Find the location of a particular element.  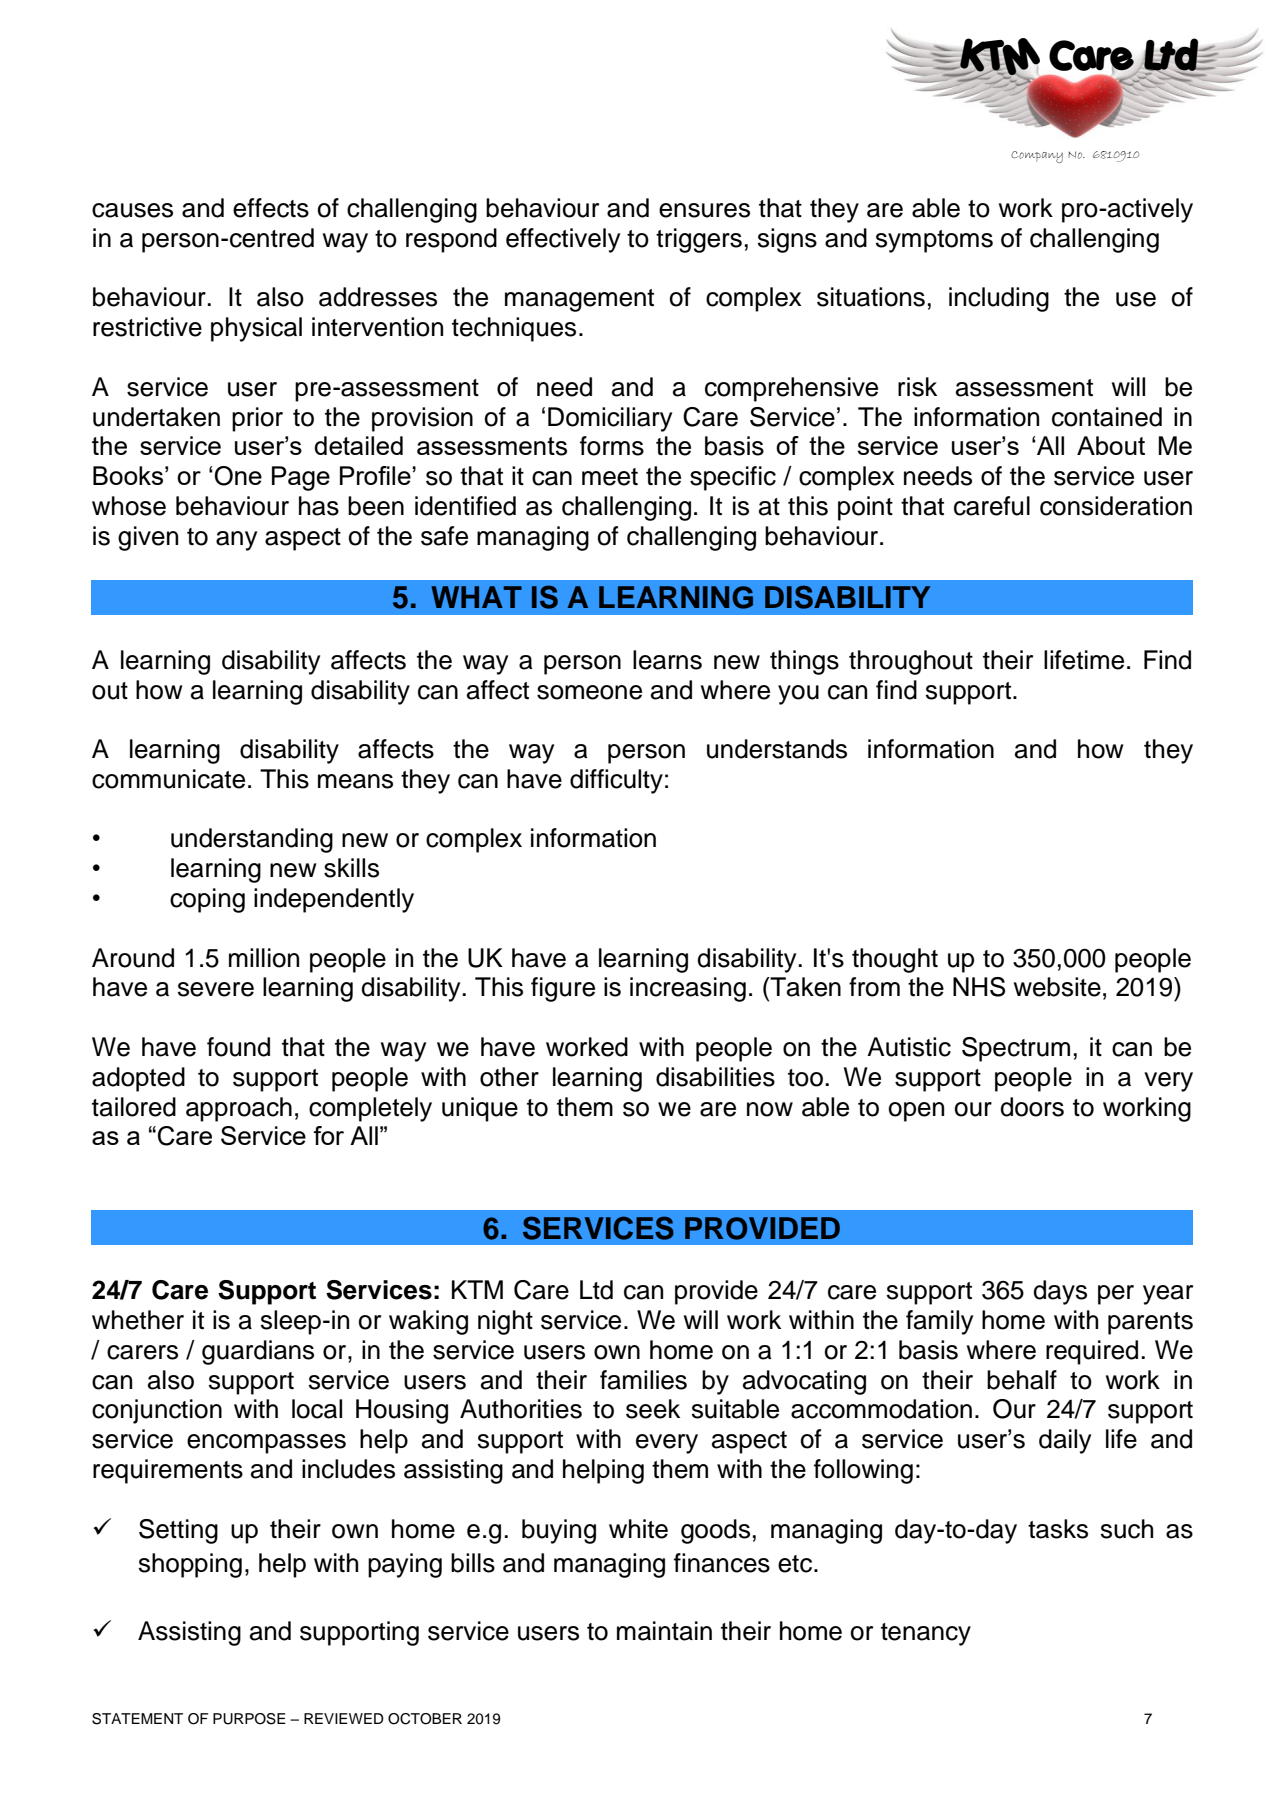

behalf is located at coordinates (1022, 1380).
